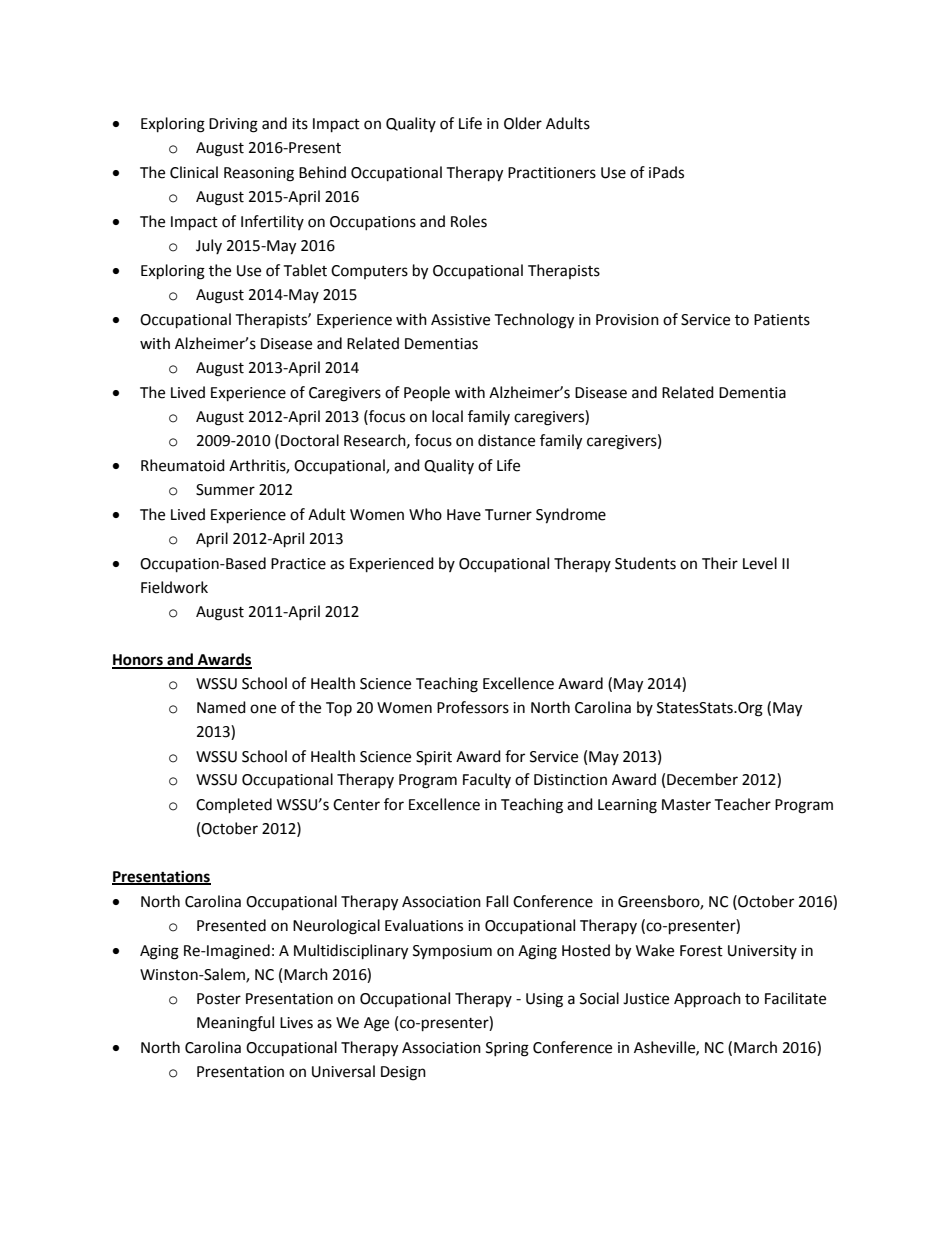 This screenshot has height=1233, width=952. I want to click on Their, so click(720, 563).
